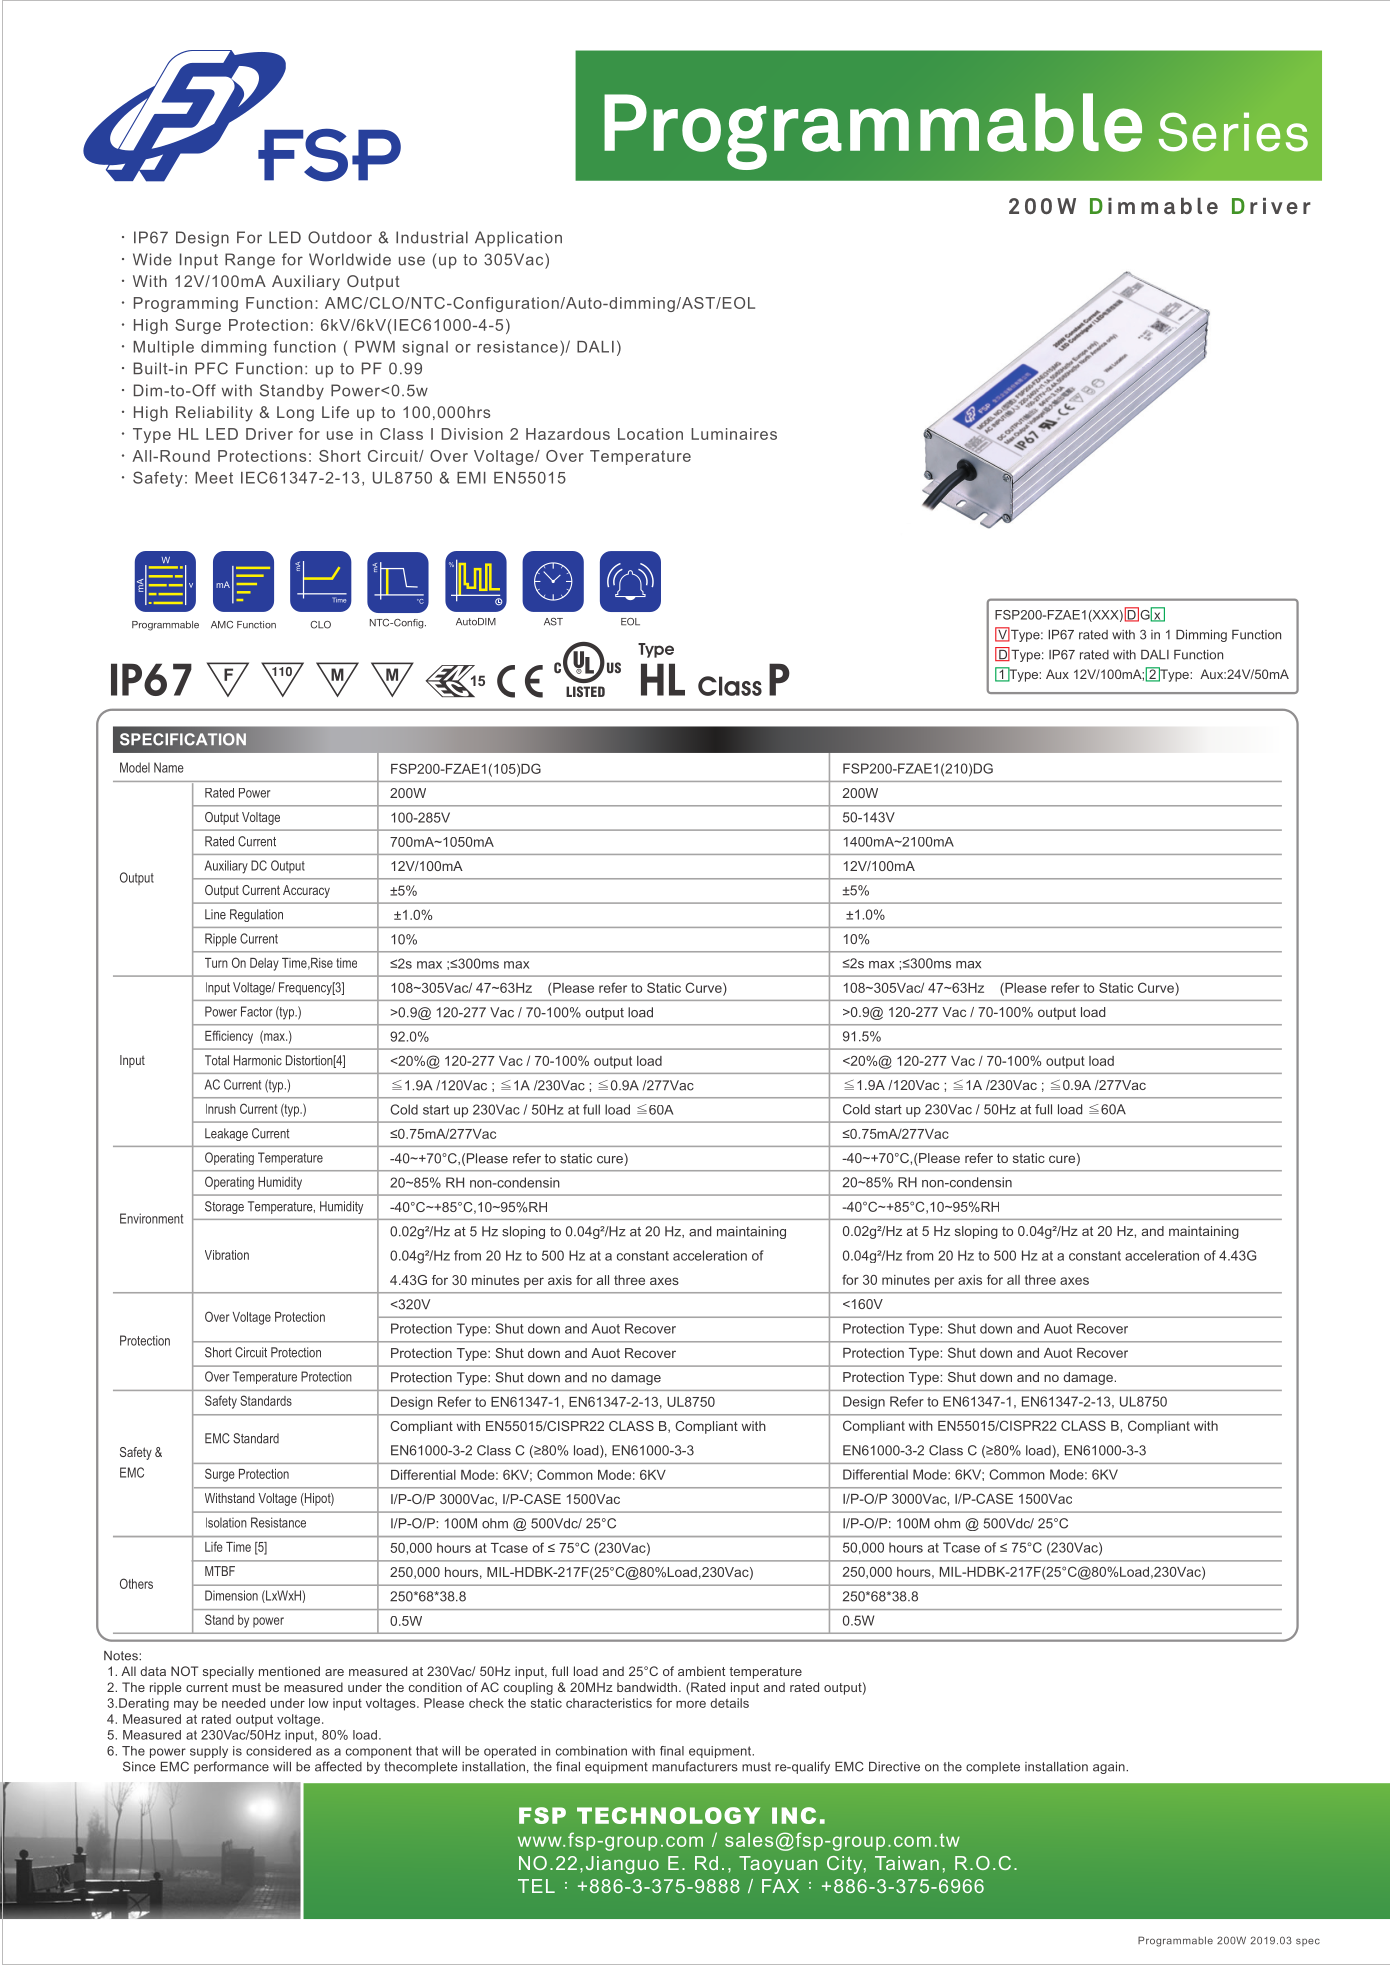  I want to click on performance, so click(231, 1767).
